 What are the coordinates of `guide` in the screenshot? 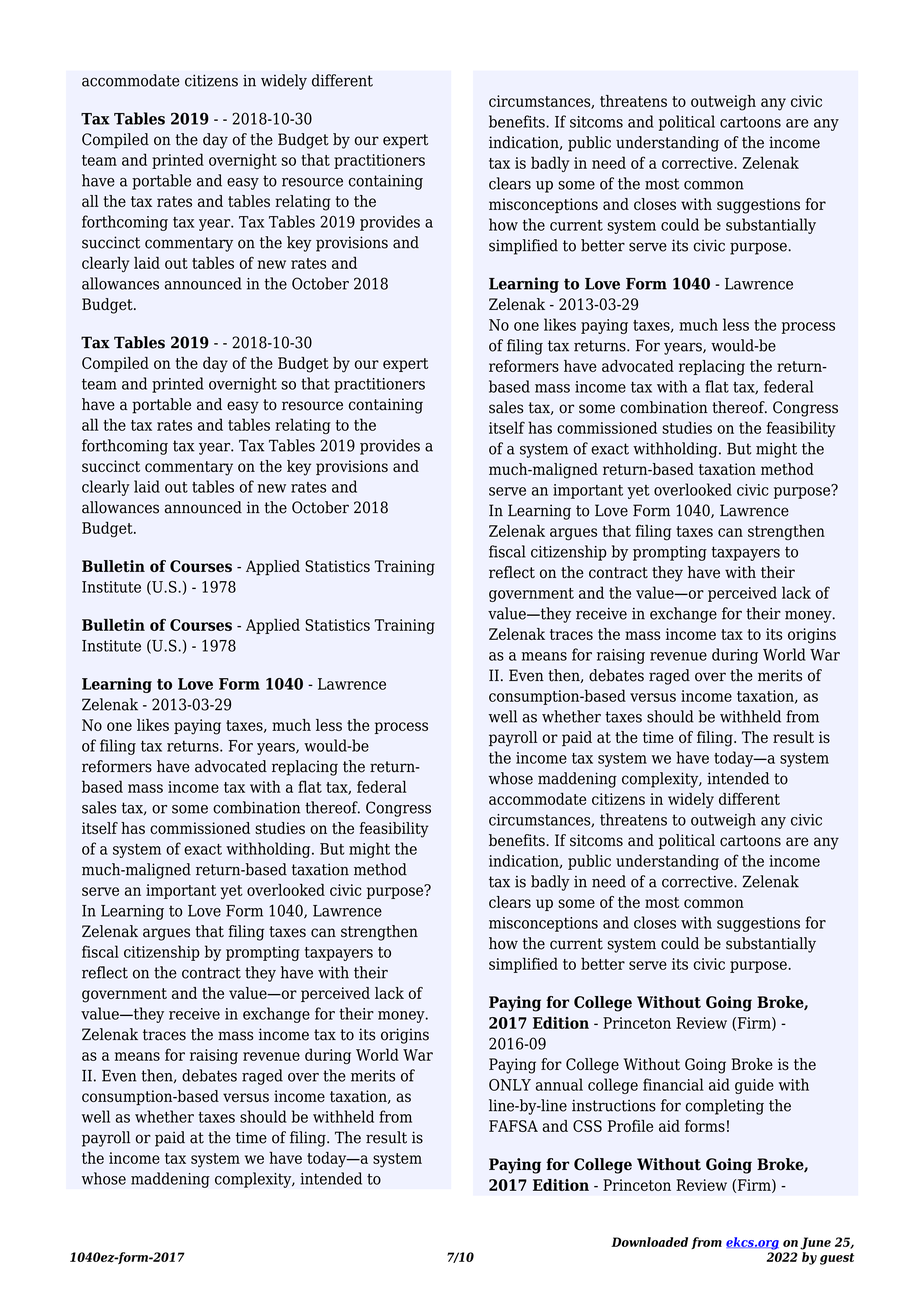 It's located at (754, 1086).
